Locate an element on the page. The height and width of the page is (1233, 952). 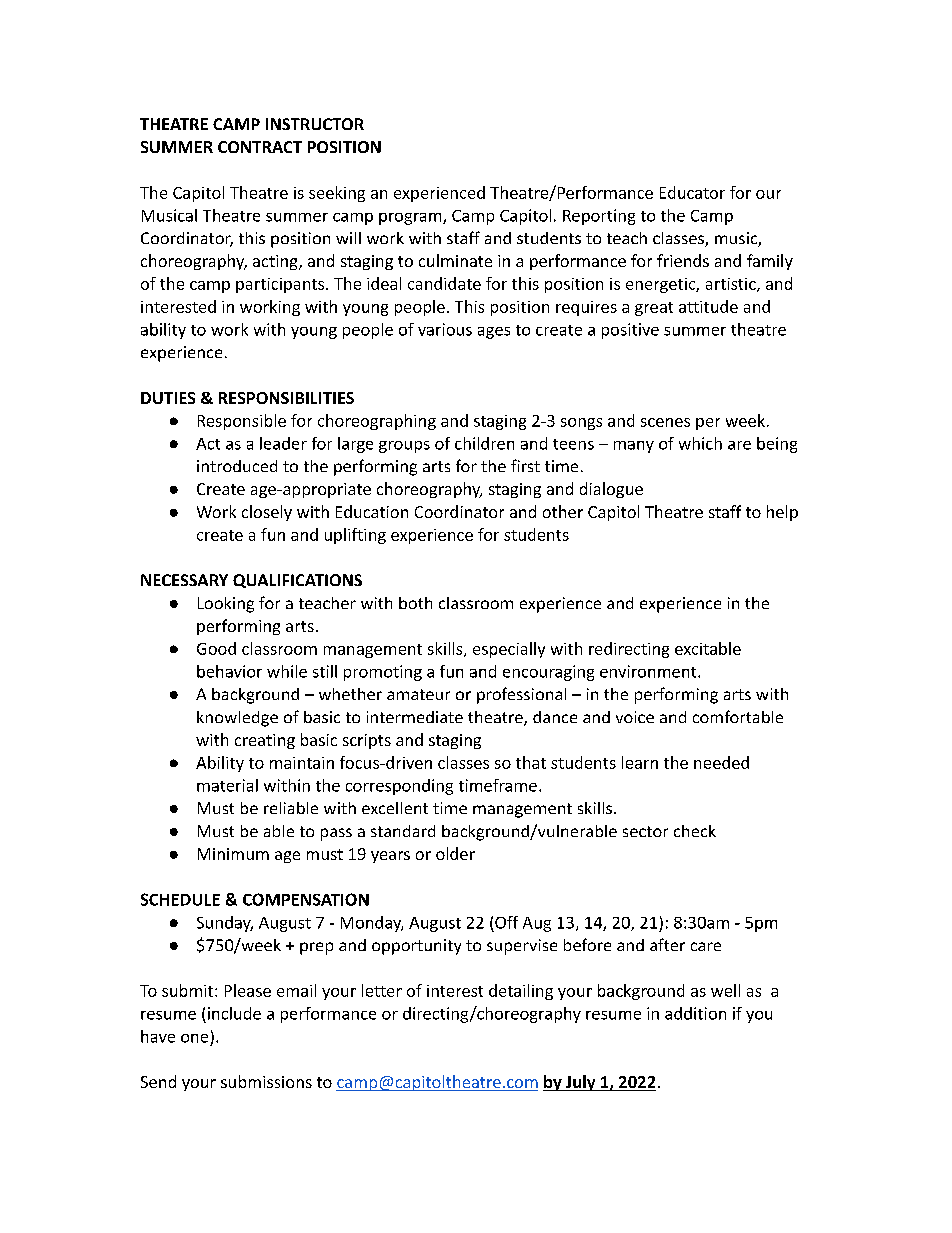
ages is located at coordinates (494, 333).
